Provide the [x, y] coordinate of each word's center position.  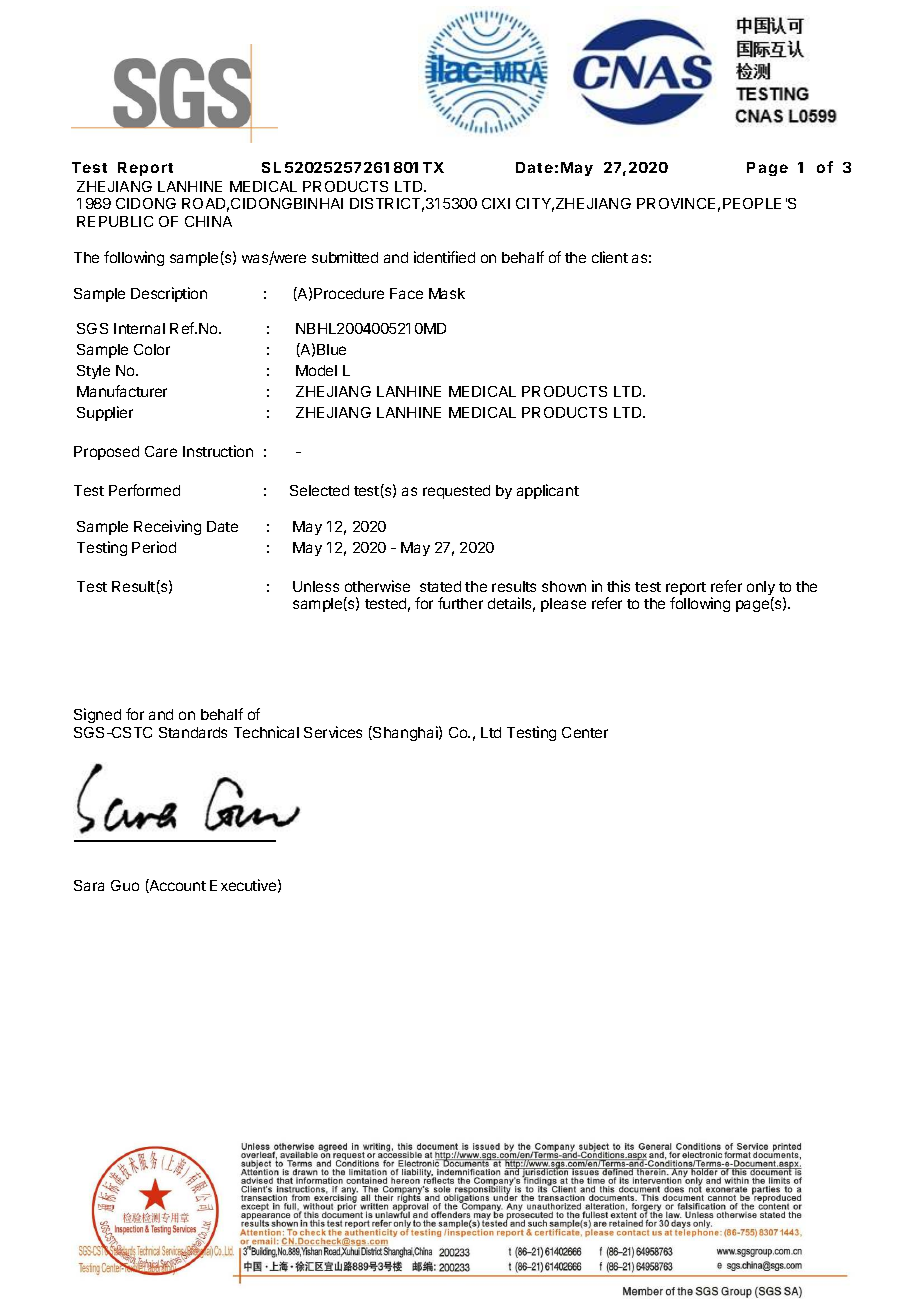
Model [316, 370]
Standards [193, 732]
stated [440, 586]
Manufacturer [122, 391]
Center [585, 732]
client [610, 257]
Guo [125, 885]
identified [444, 257]
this [618, 586]
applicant [548, 491]
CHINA [208, 221]
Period [154, 547]
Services [333, 732]
